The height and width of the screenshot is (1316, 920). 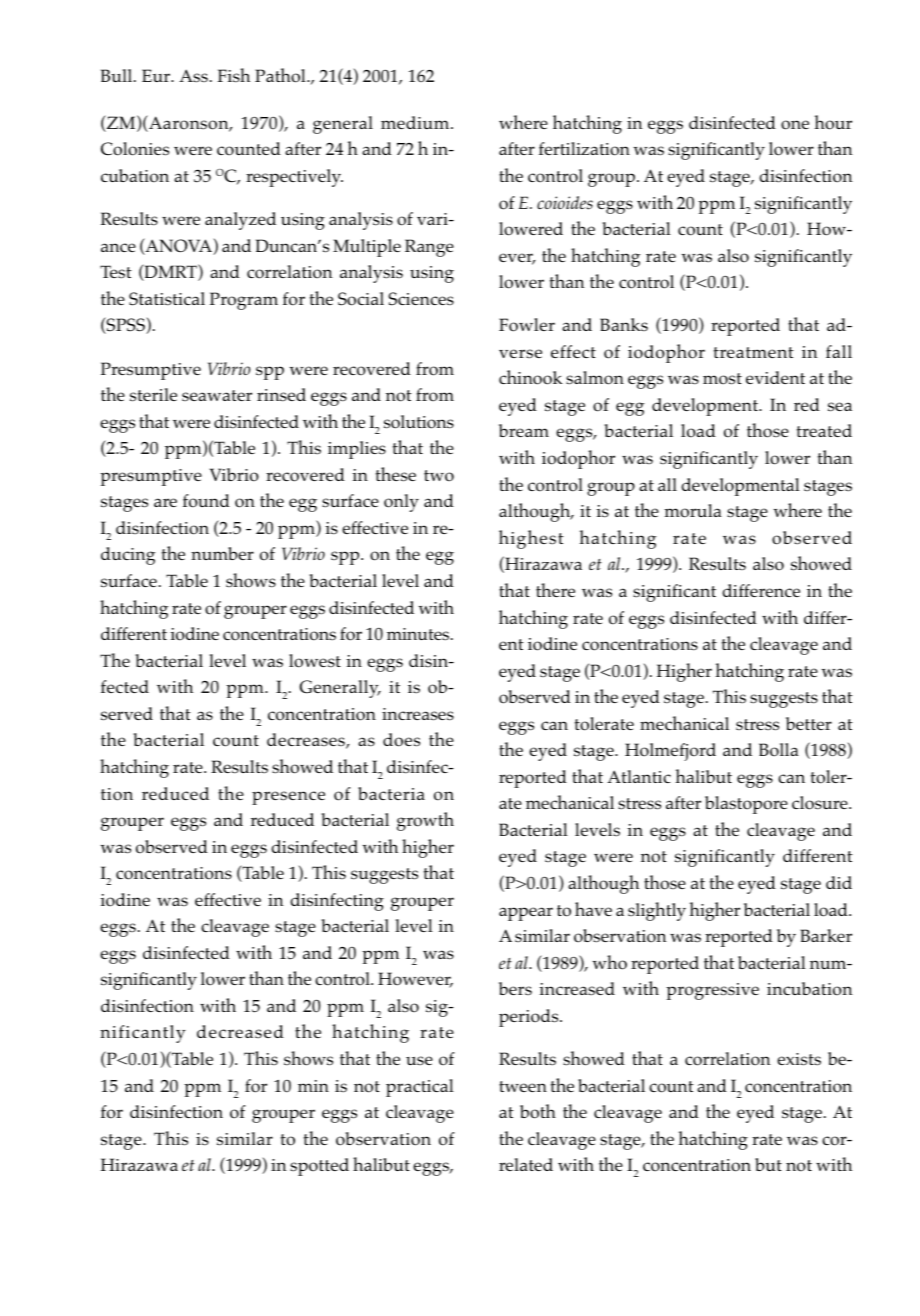 What do you see at coordinates (754, 352) in the screenshot?
I see `treatment` at bounding box center [754, 352].
